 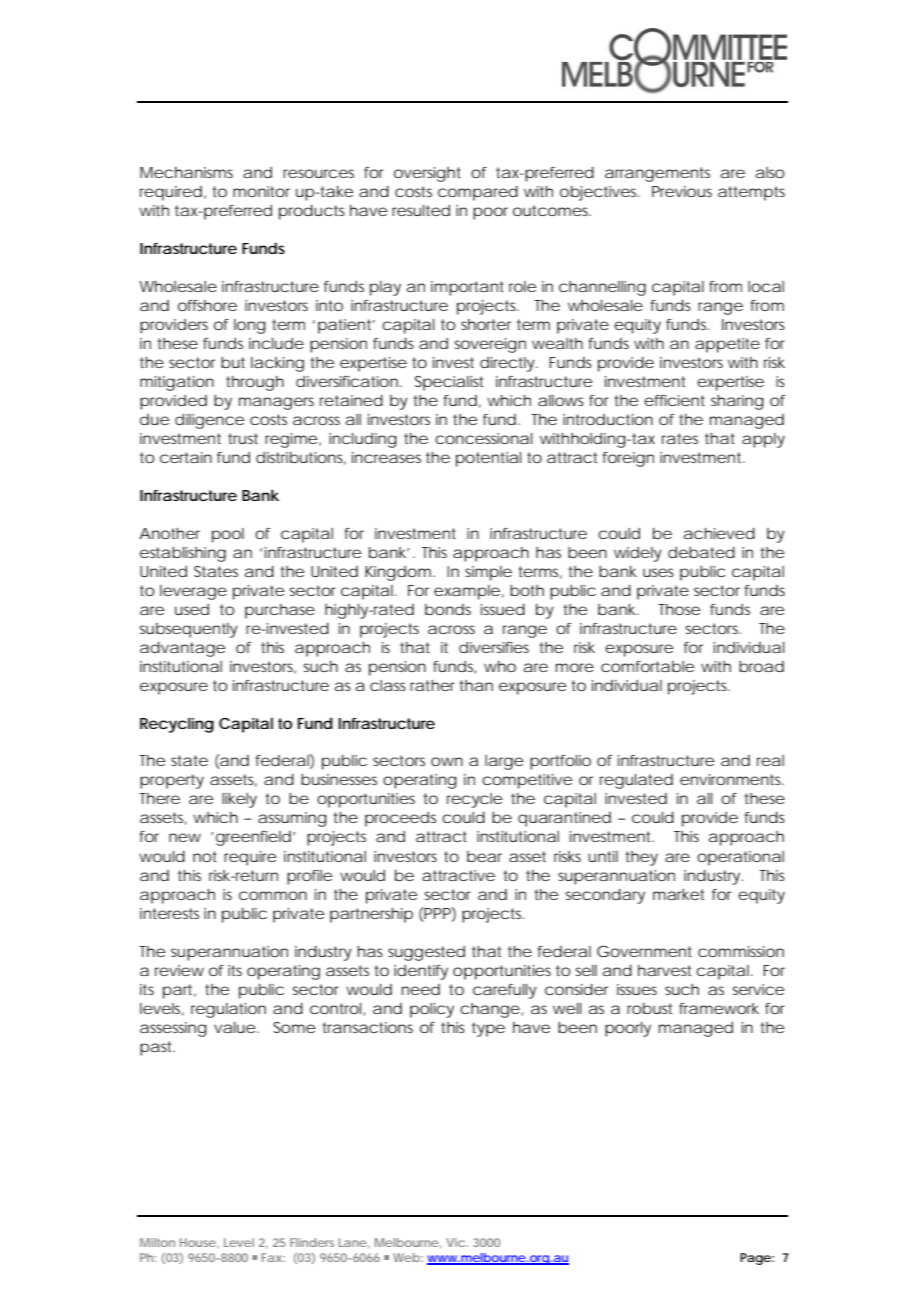 What do you see at coordinates (261, 191) in the screenshot?
I see `monitor` at bounding box center [261, 191].
